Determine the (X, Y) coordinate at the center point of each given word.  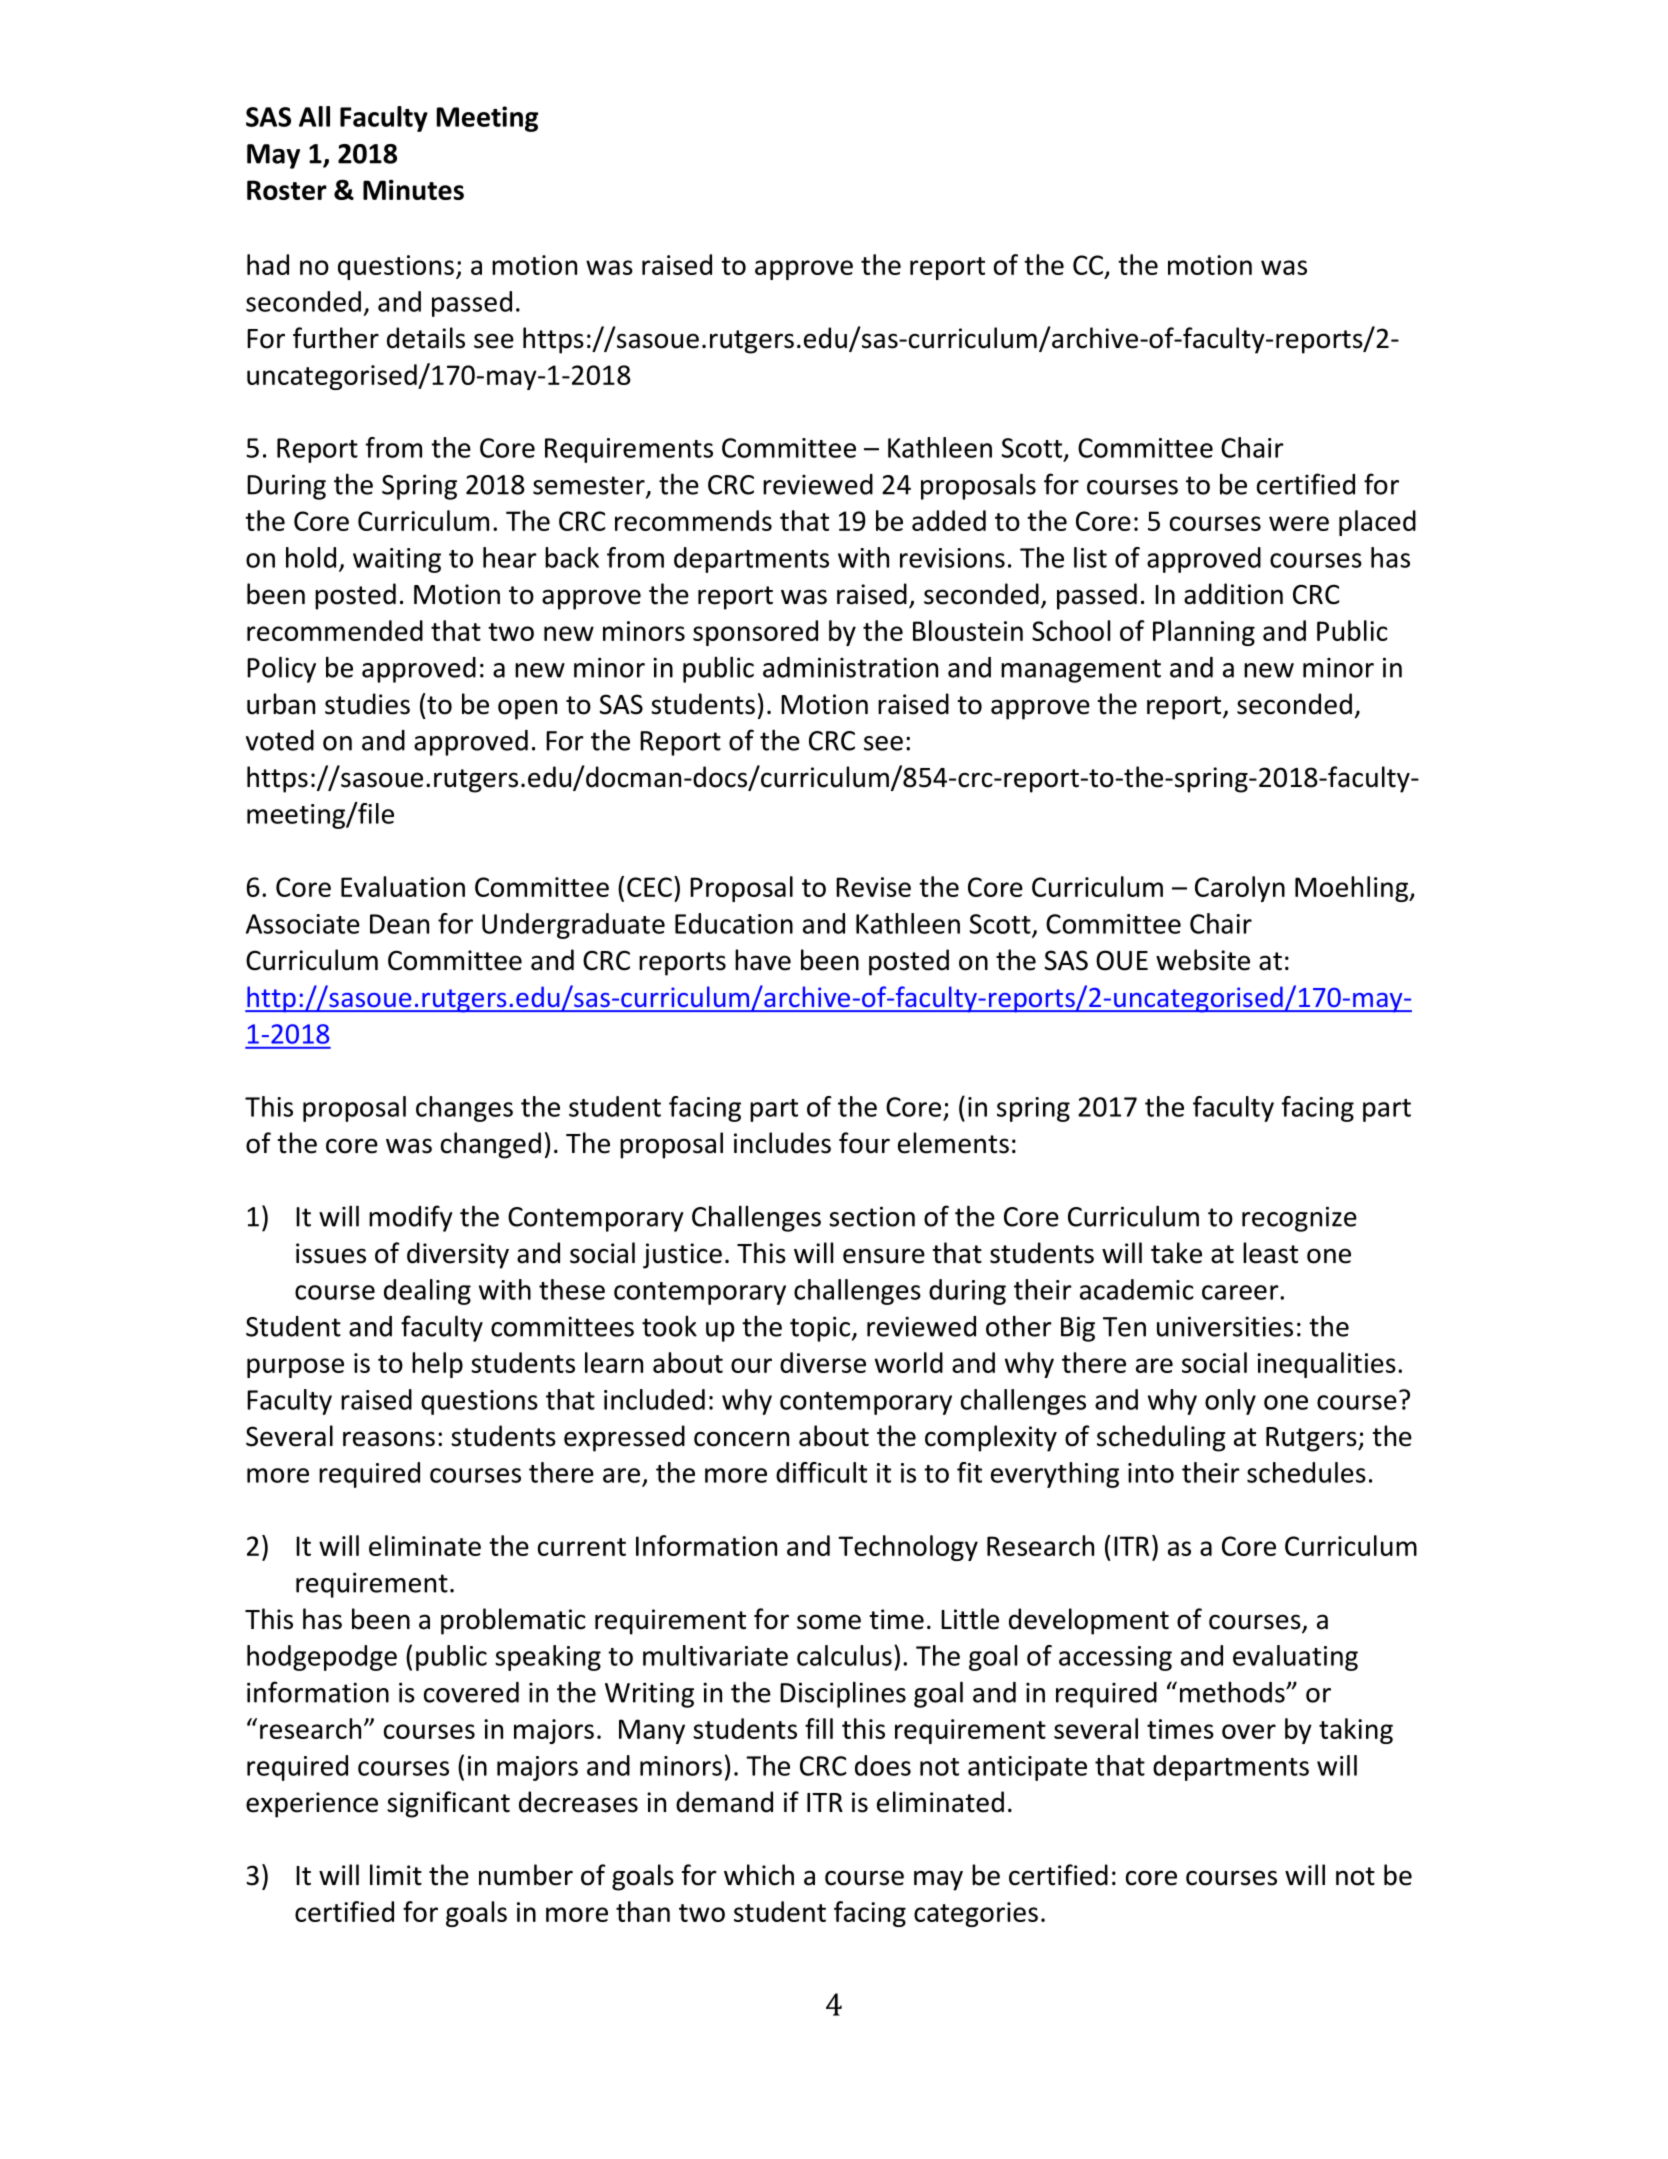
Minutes (413, 190)
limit (396, 1875)
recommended (335, 630)
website (1203, 960)
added (949, 520)
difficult (821, 1472)
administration (850, 667)
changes (464, 1109)
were (1299, 523)
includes (782, 1143)
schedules (1306, 1472)
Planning (1204, 633)
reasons (389, 1439)
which (759, 1875)
